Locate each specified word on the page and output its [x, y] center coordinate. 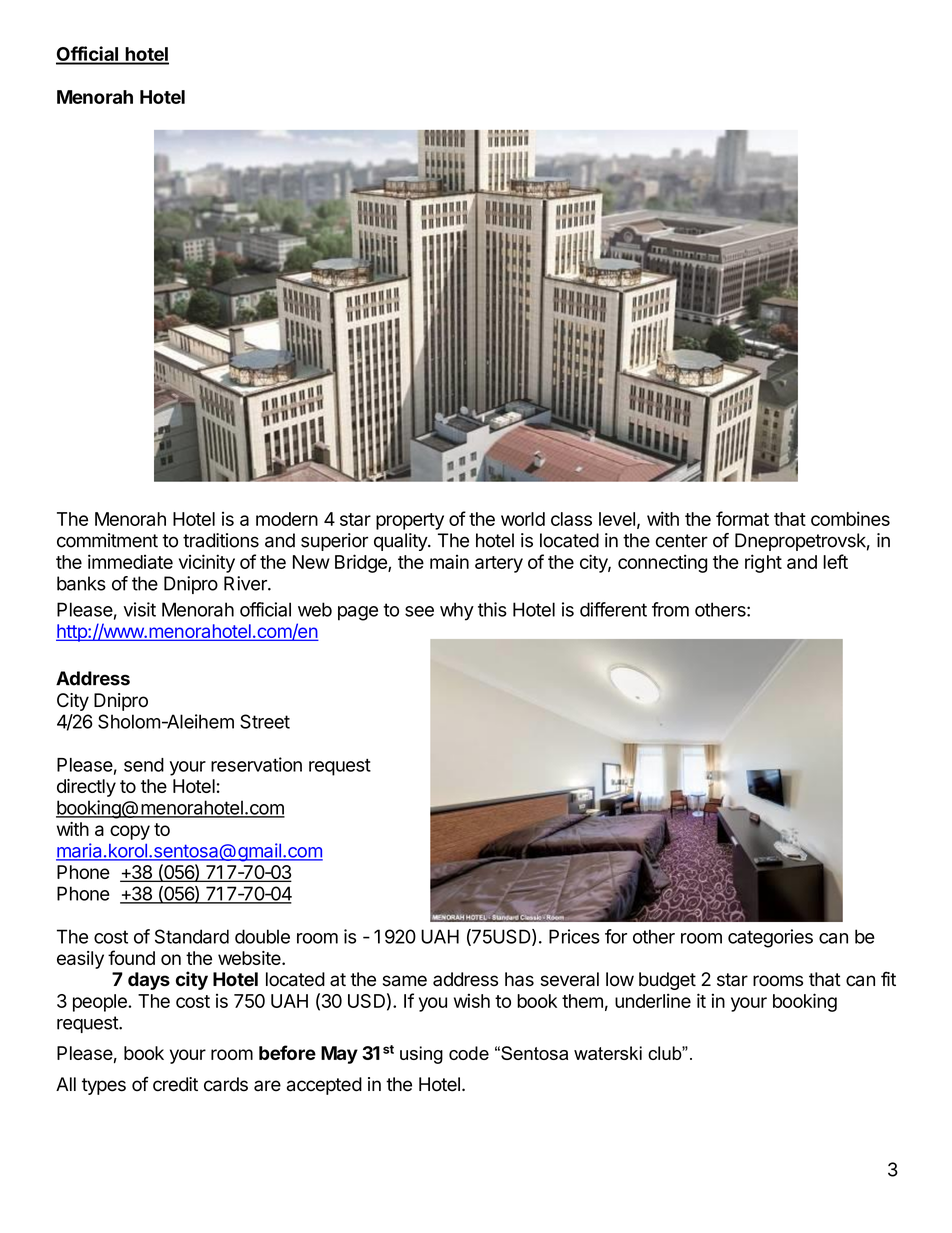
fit [888, 978]
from [670, 609]
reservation [256, 764]
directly [86, 788]
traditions [221, 540]
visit [140, 609]
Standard [192, 936]
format [742, 518]
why [457, 611]
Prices [574, 936]
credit [175, 1084]
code [469, 1053]
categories [770, 938]
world [523, 519]
